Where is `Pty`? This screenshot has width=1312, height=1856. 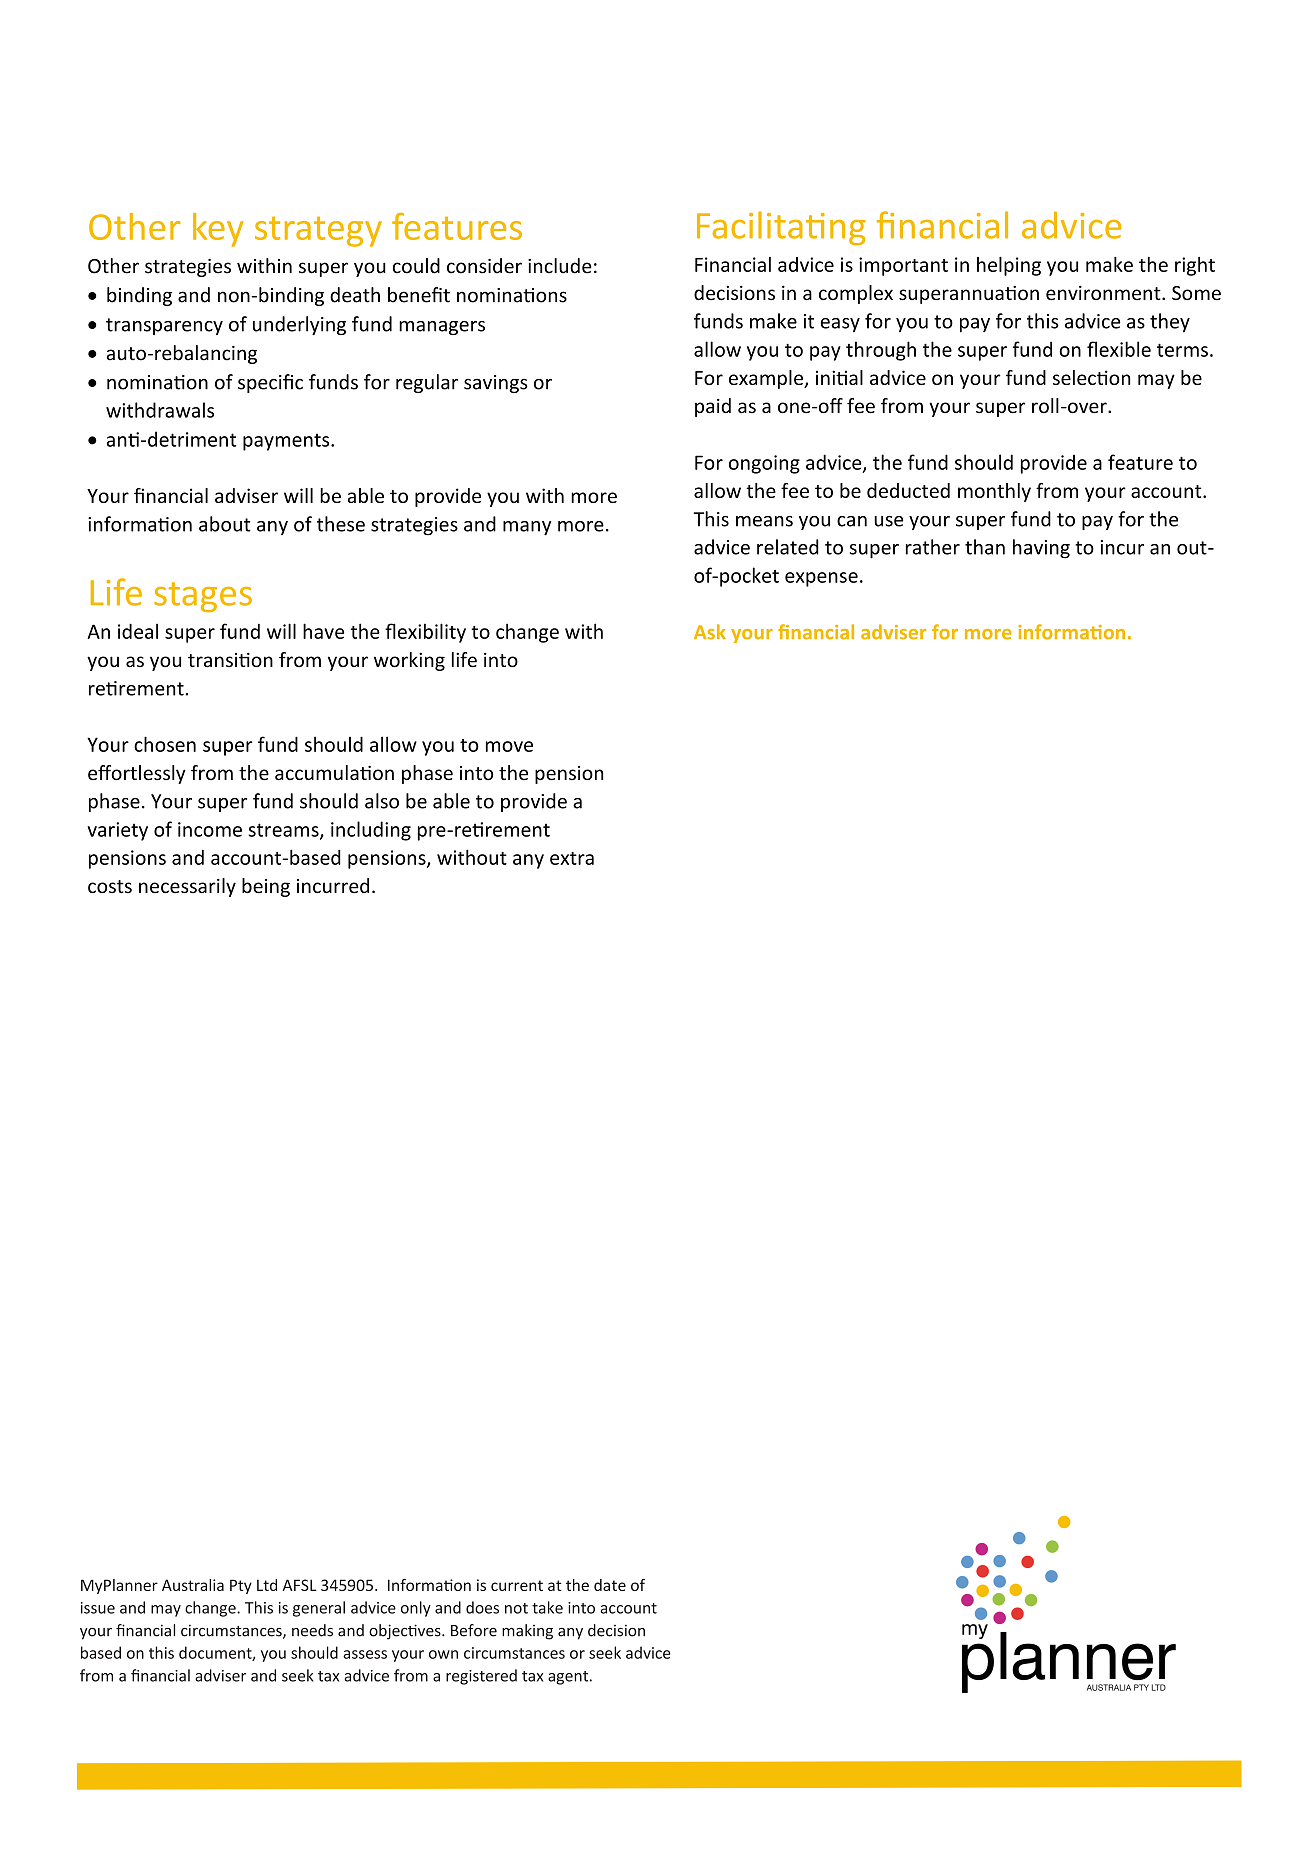 Pty is located at coordinates (241, 1586).
